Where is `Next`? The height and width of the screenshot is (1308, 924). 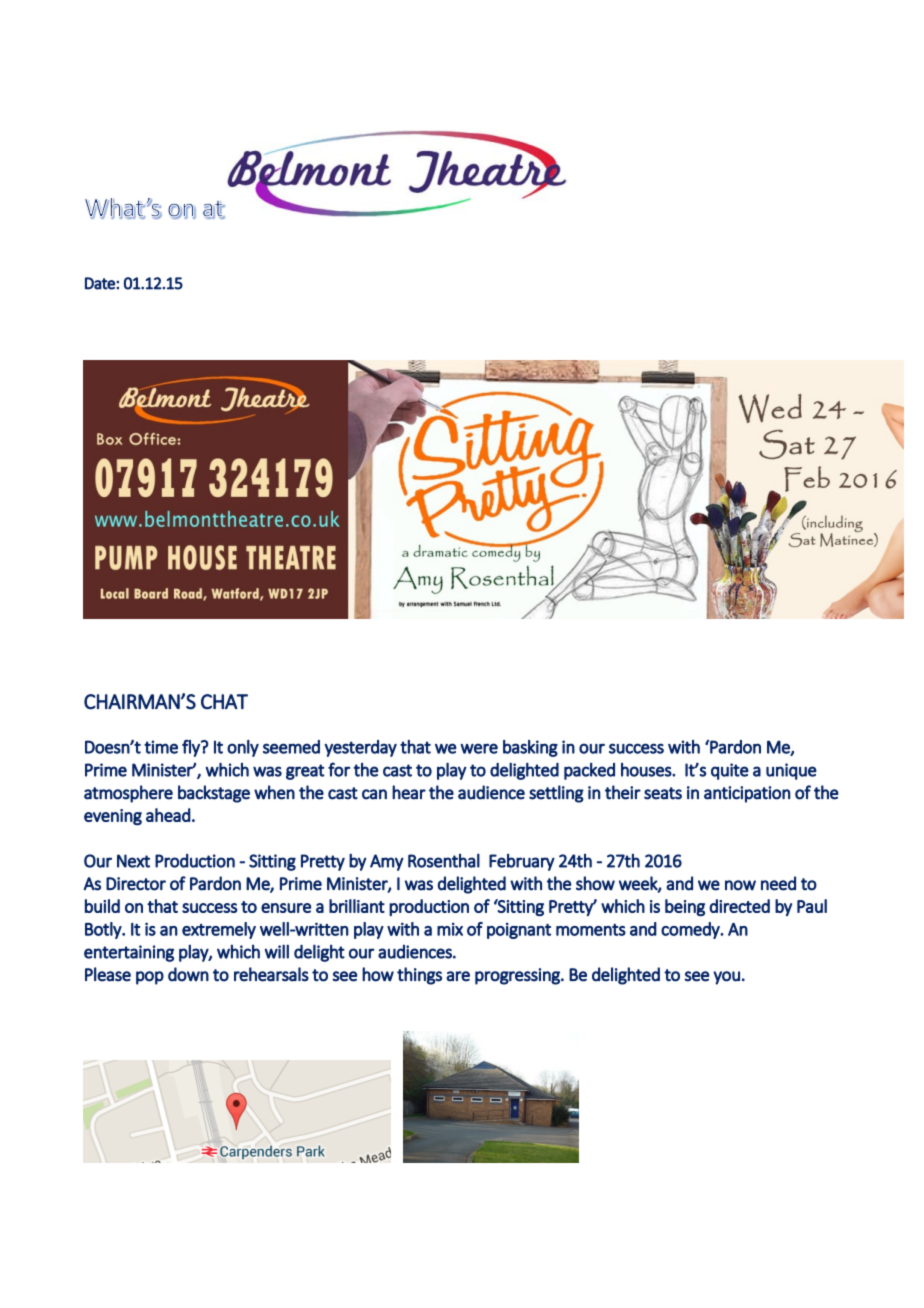
Next is located at coordinates (133, 861).
